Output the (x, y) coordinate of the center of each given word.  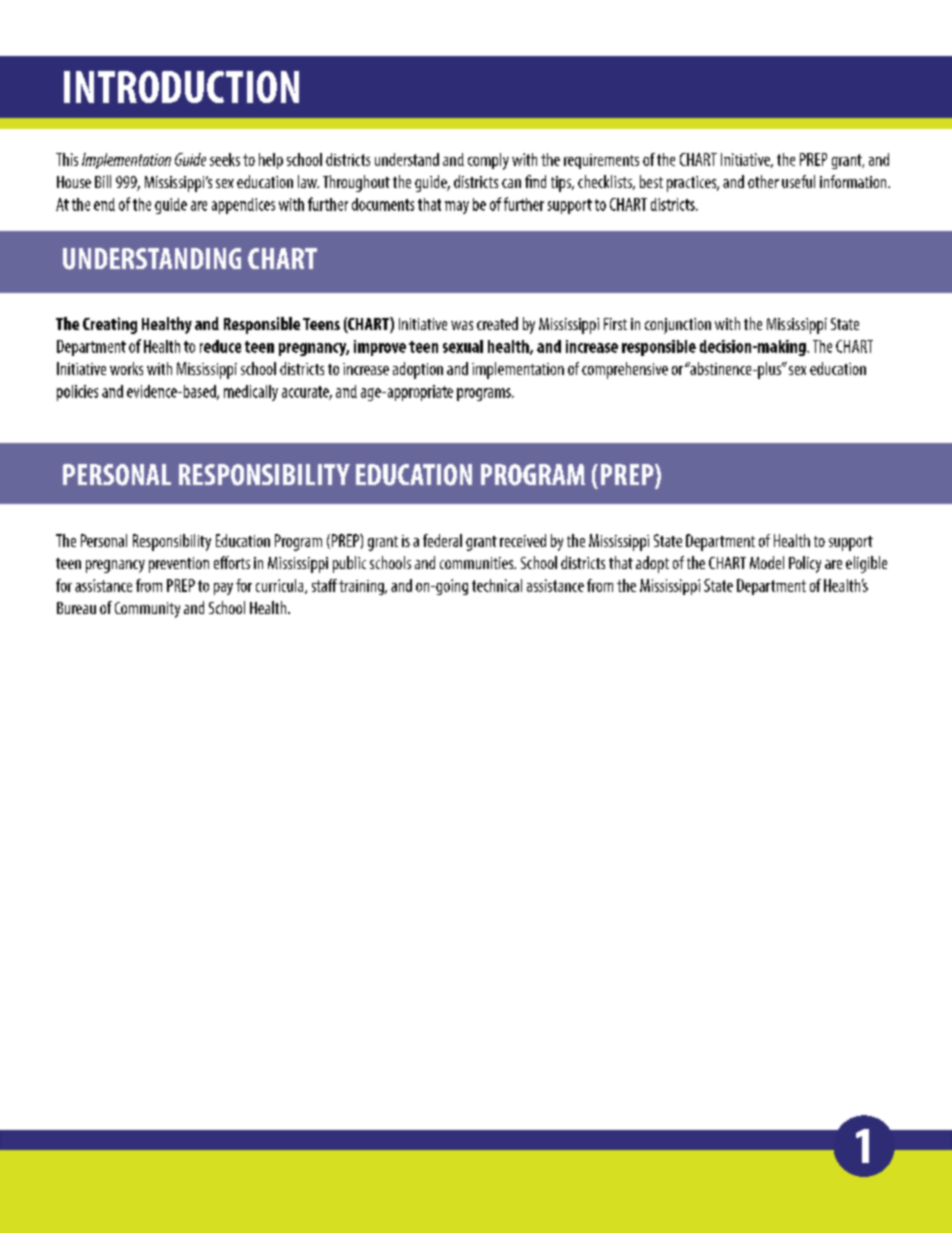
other (763, 181)
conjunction (678, 326)
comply (488, 161)
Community (147, 610)
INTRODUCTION (181, 87)
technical (497, 585)
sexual (463, 346)
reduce (220, 346)
